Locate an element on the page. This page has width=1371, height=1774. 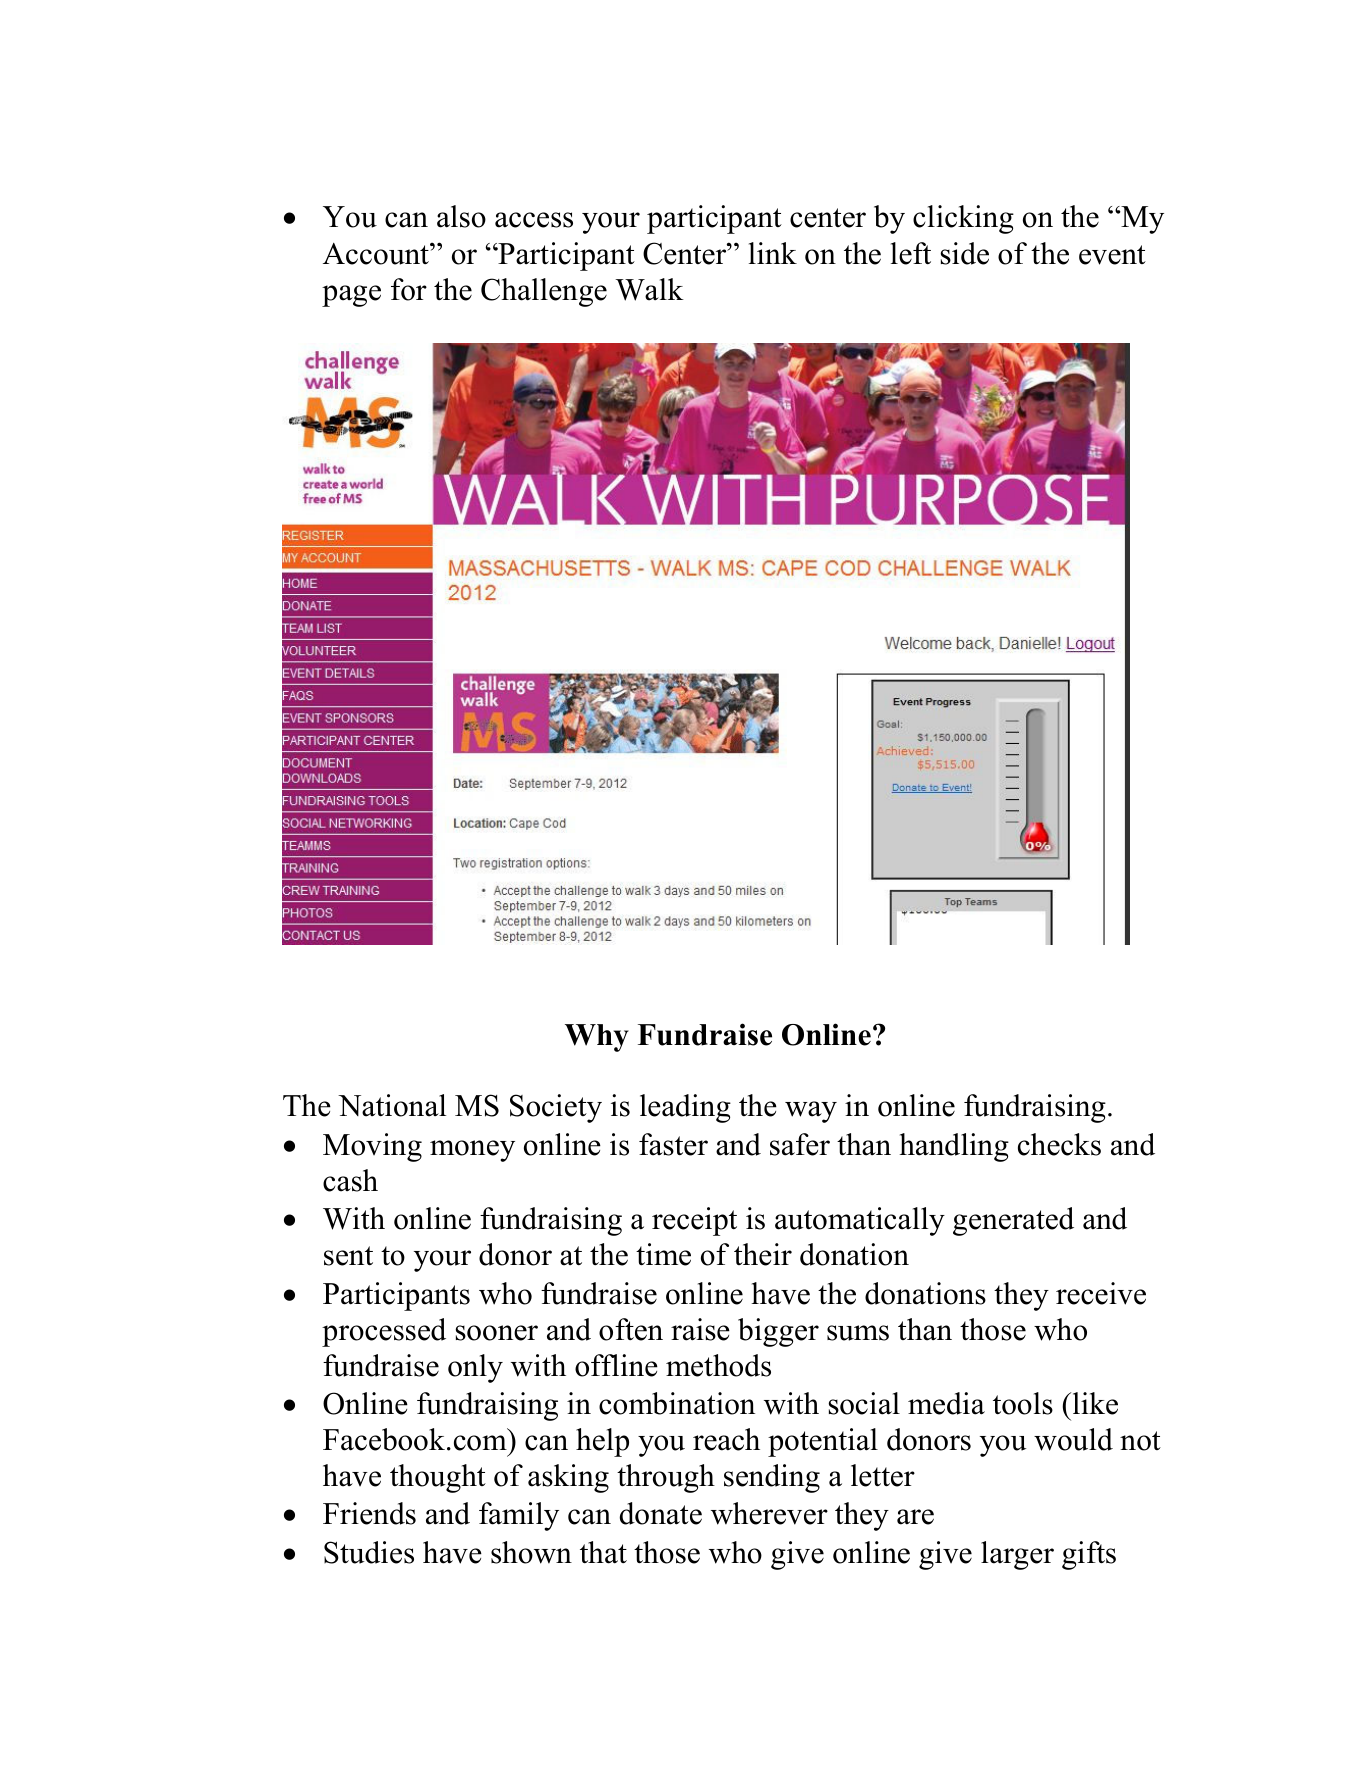
also is located at coordinates (461, 216).
